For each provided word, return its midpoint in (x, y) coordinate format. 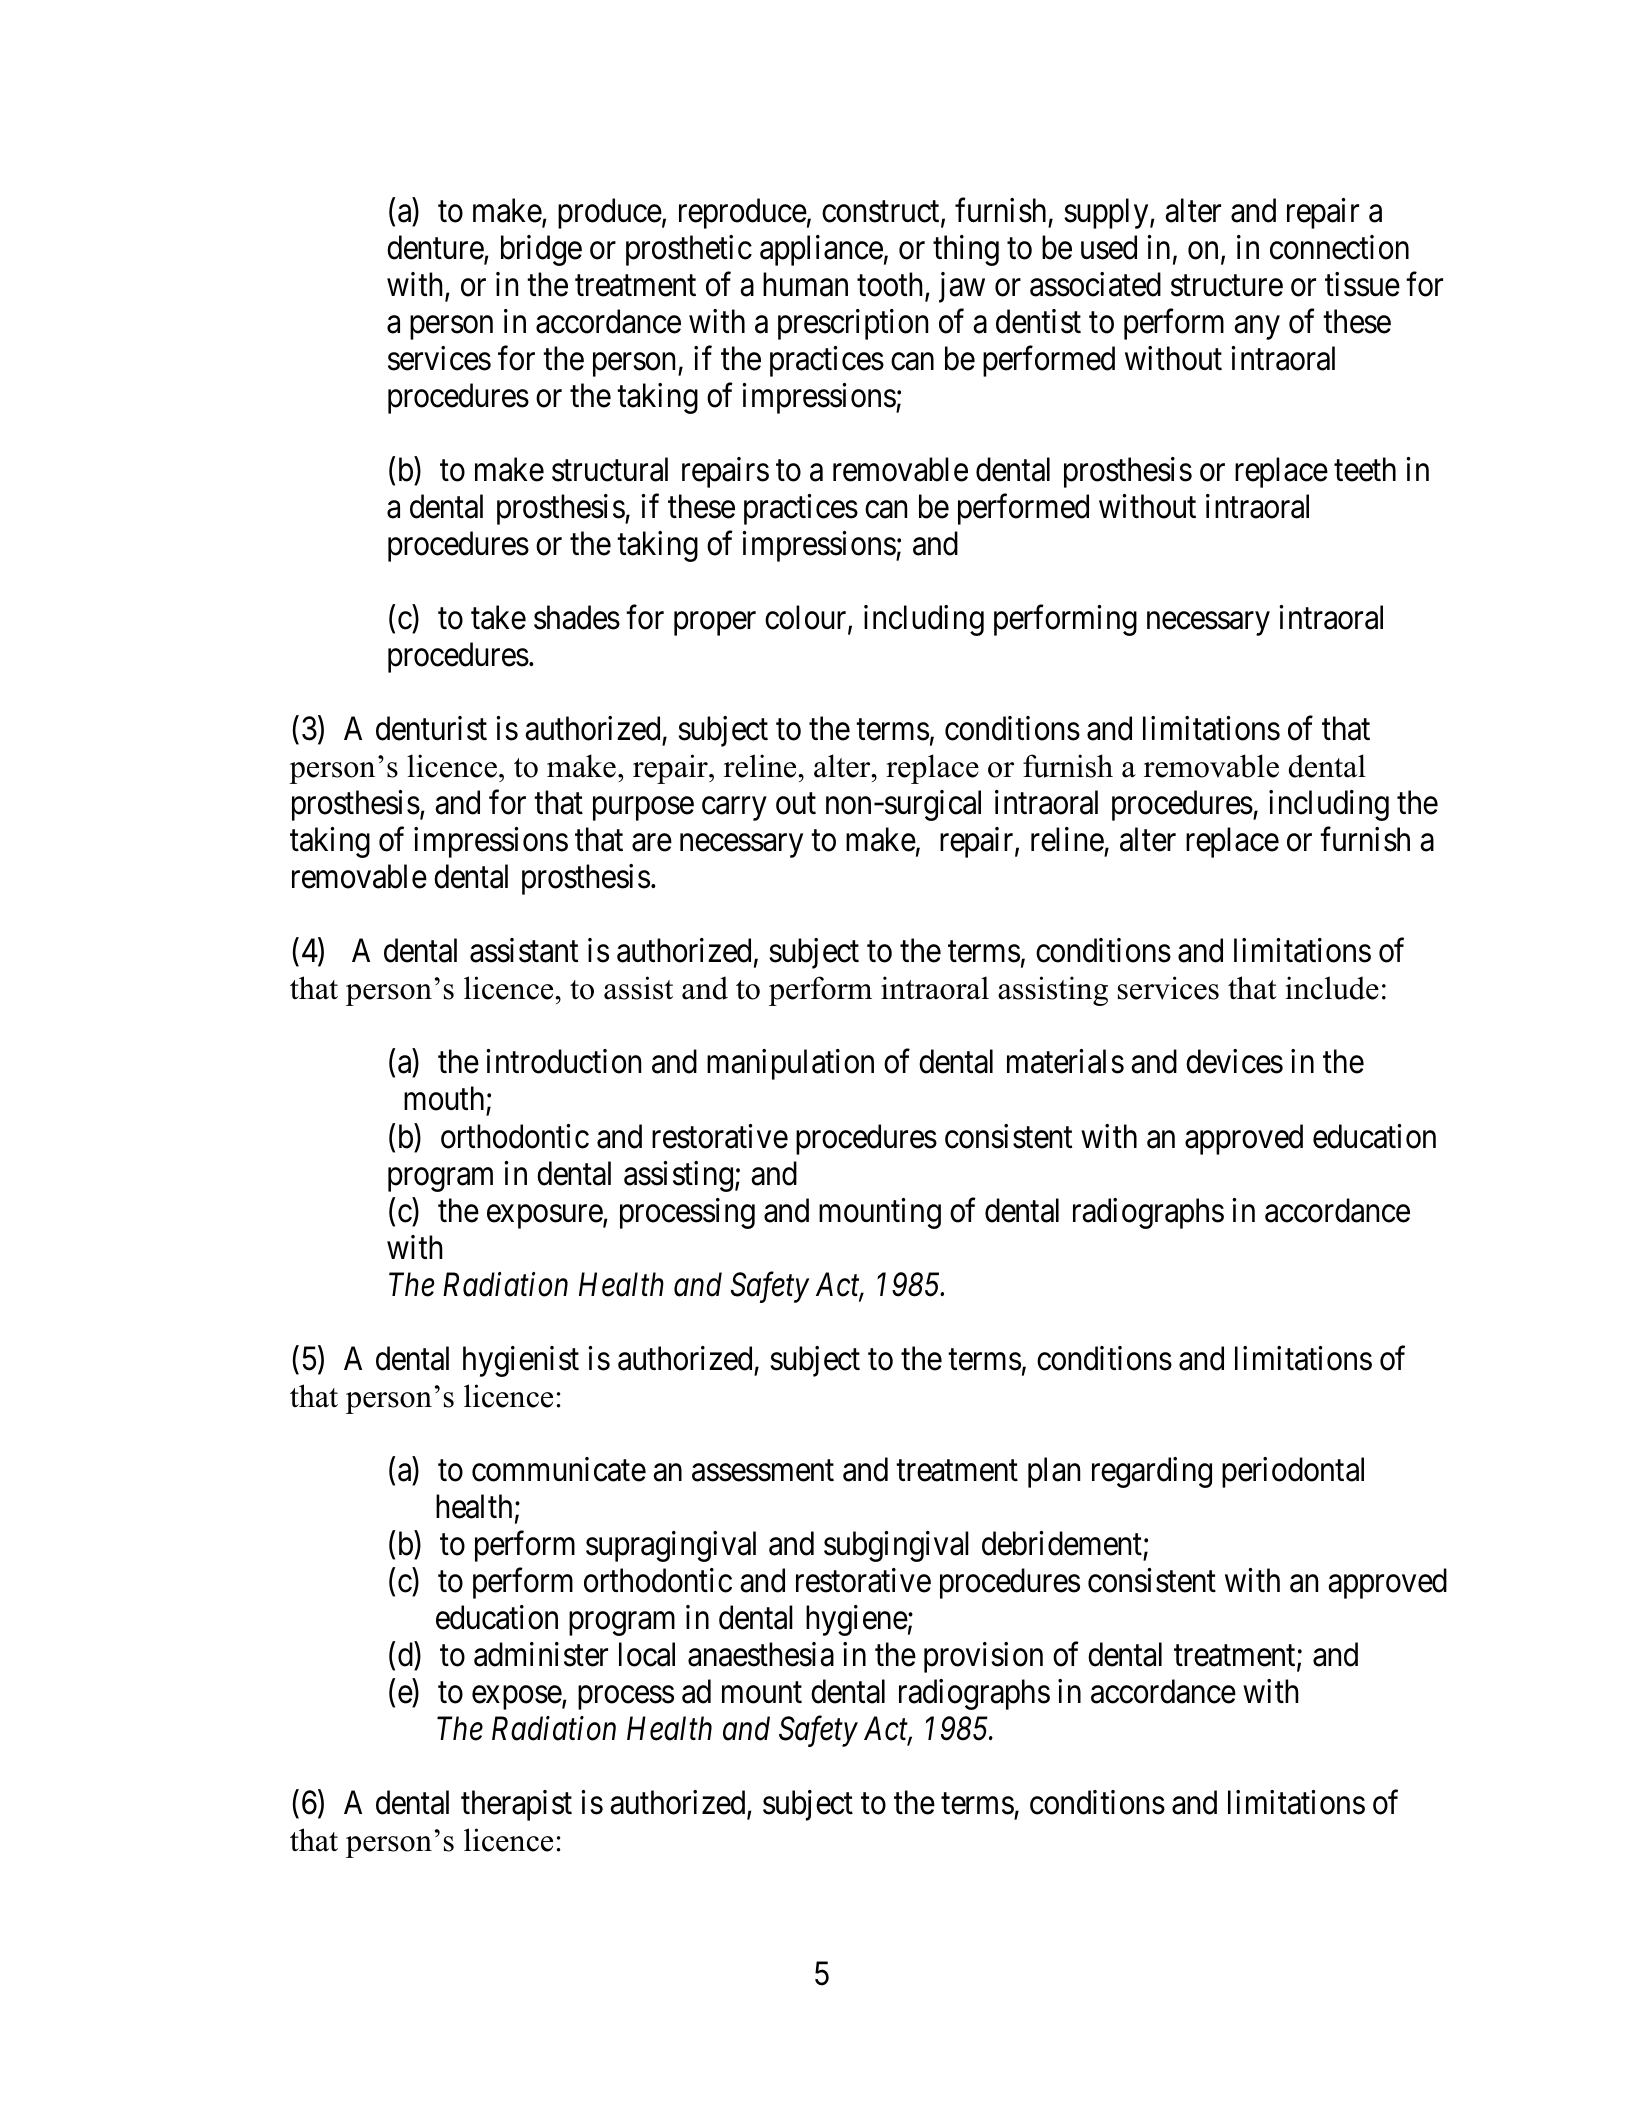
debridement (1062, 1543)
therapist (516, 1805)
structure (1227, 286)
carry (734, 809)
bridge (541, 250)
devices (1234, 1061)
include (1332, 988)
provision (983, 1657)
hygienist (521, 1361)
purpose (643, 809)
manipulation (790, 1064)
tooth (891, 285)
